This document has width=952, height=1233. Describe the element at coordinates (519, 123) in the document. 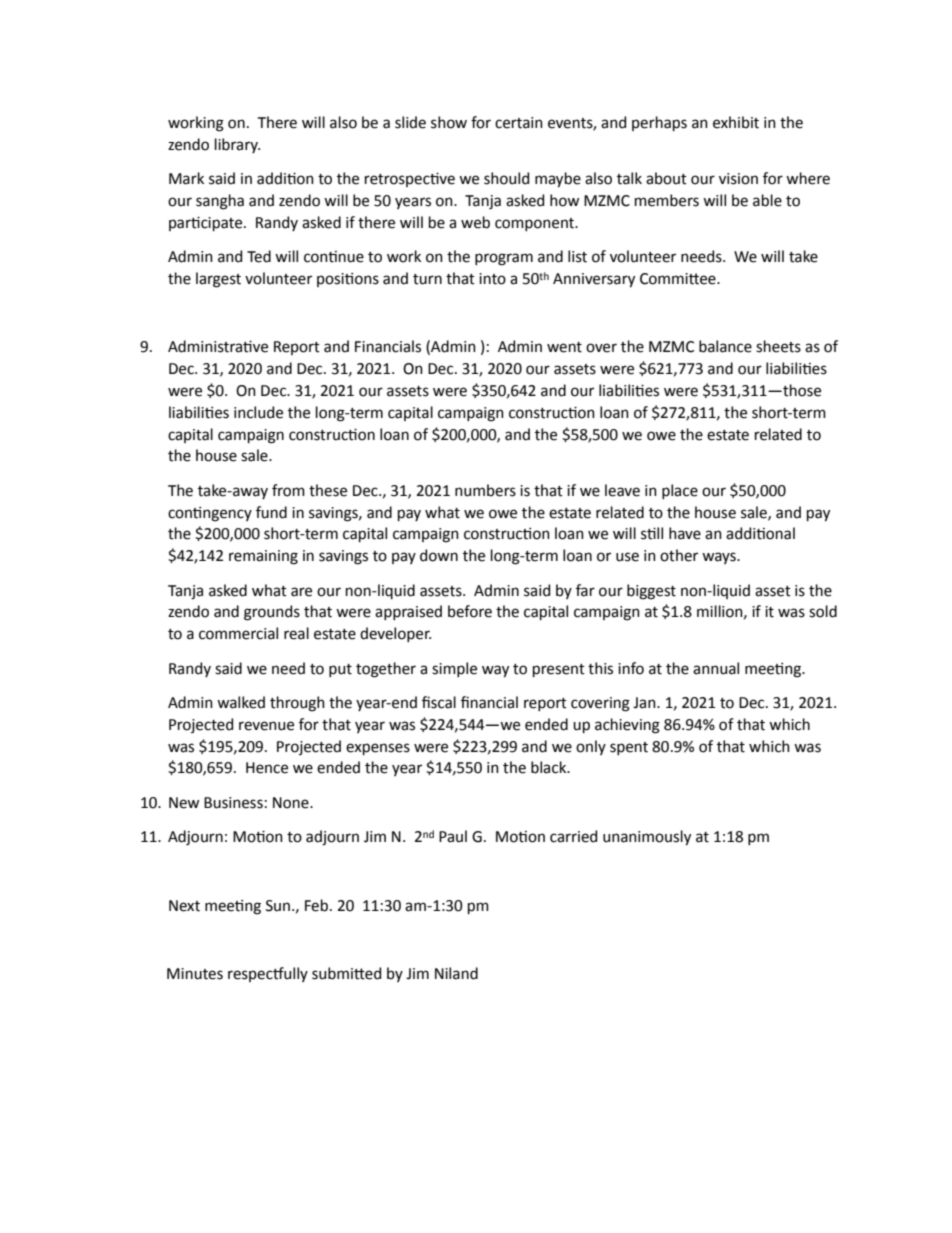

I see `certain` at that location.
